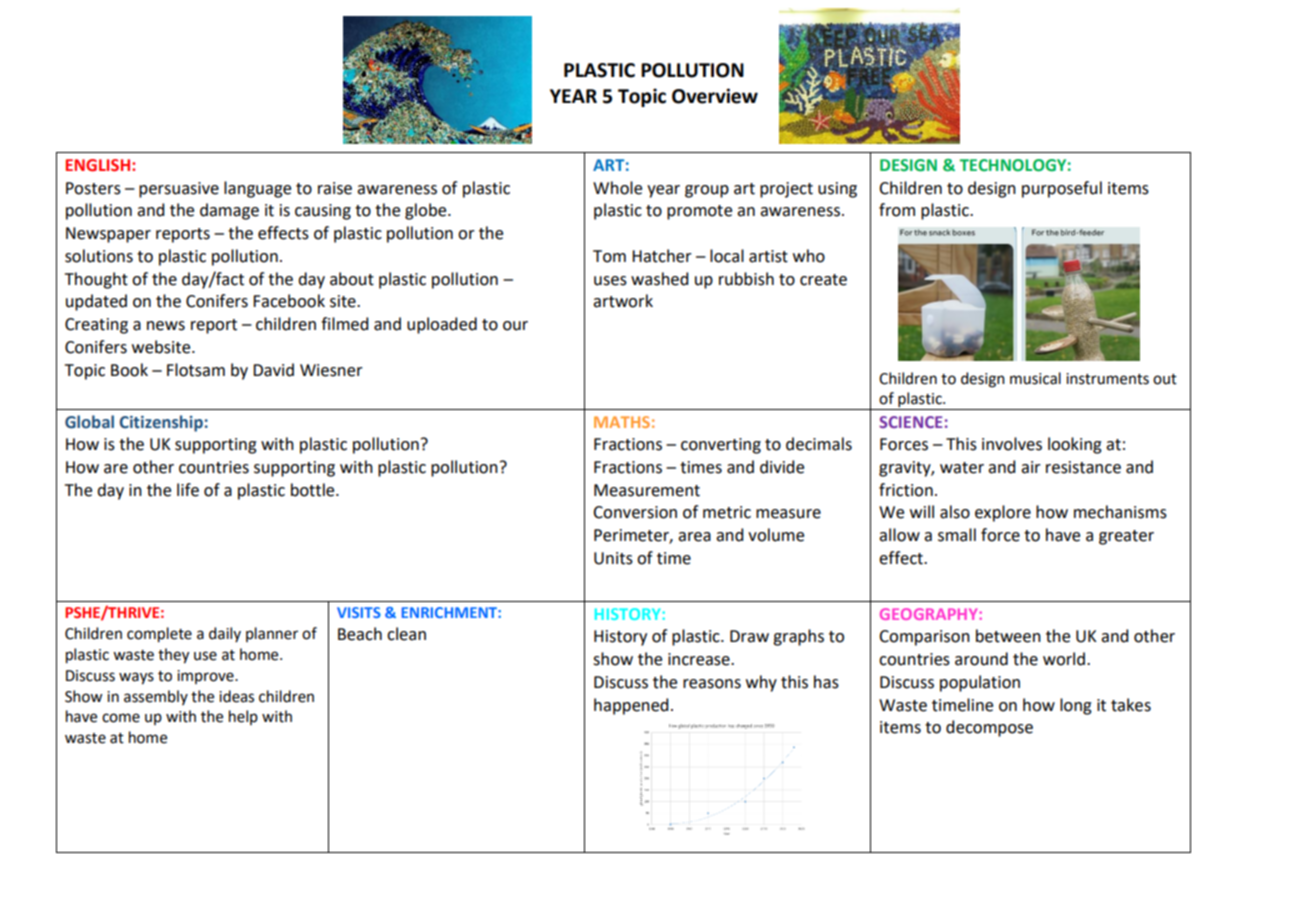 This screenshot has height=924, width=1308. I want to click on updated, so click(96, 302).
